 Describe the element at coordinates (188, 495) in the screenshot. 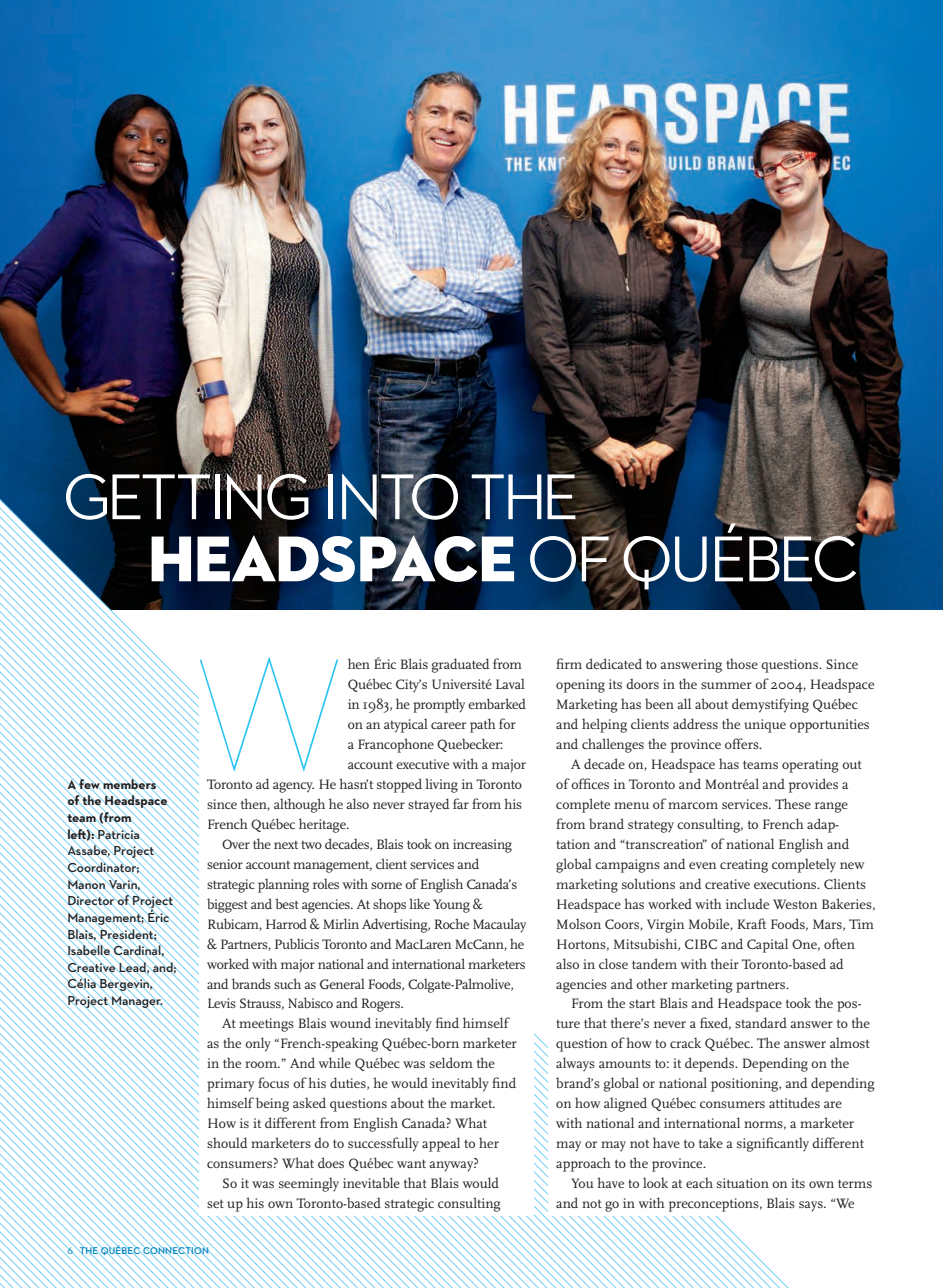

I see `GETTING` at that location.
